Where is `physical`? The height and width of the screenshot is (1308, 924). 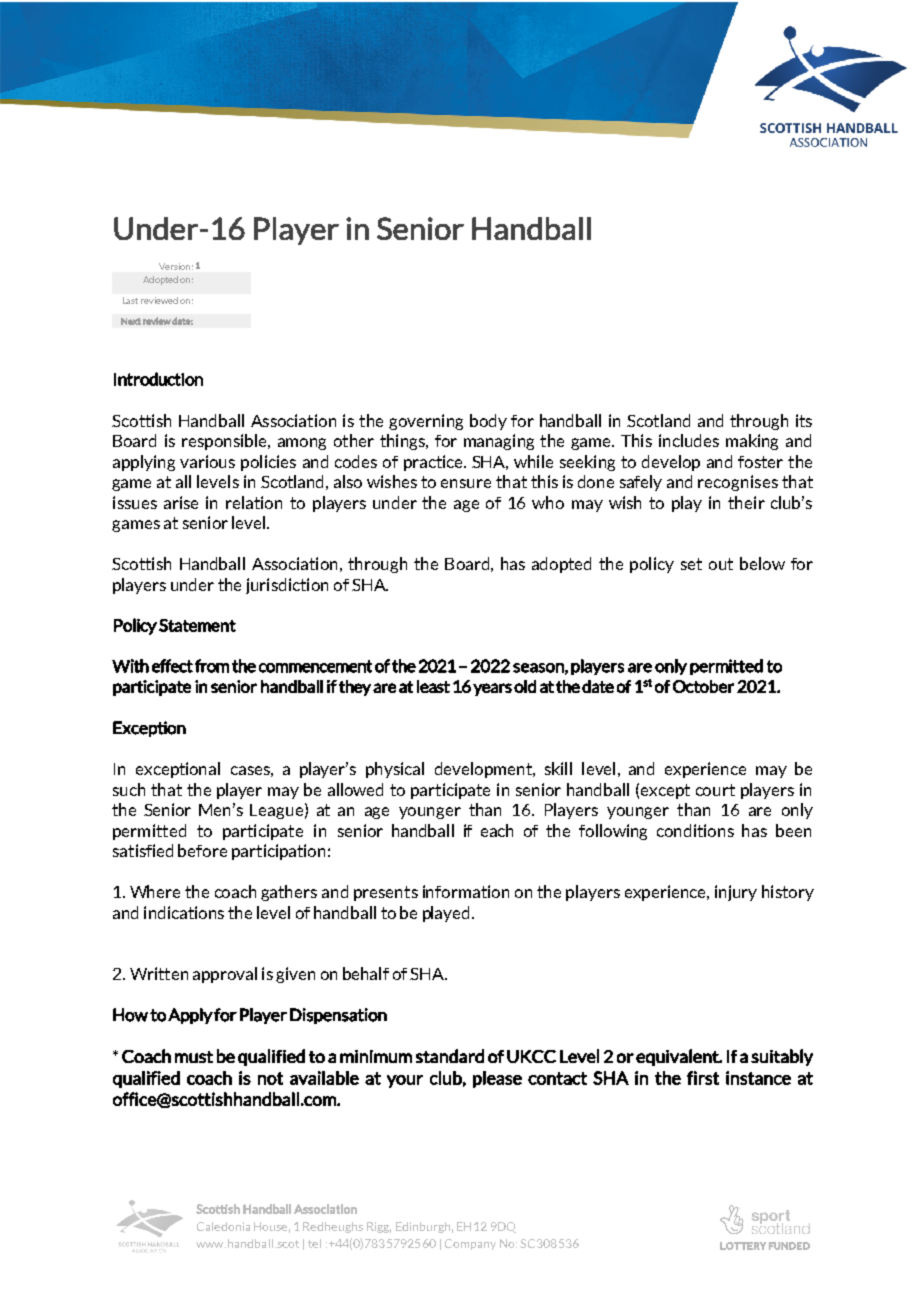
physical is located at coordinates (395, 770).
